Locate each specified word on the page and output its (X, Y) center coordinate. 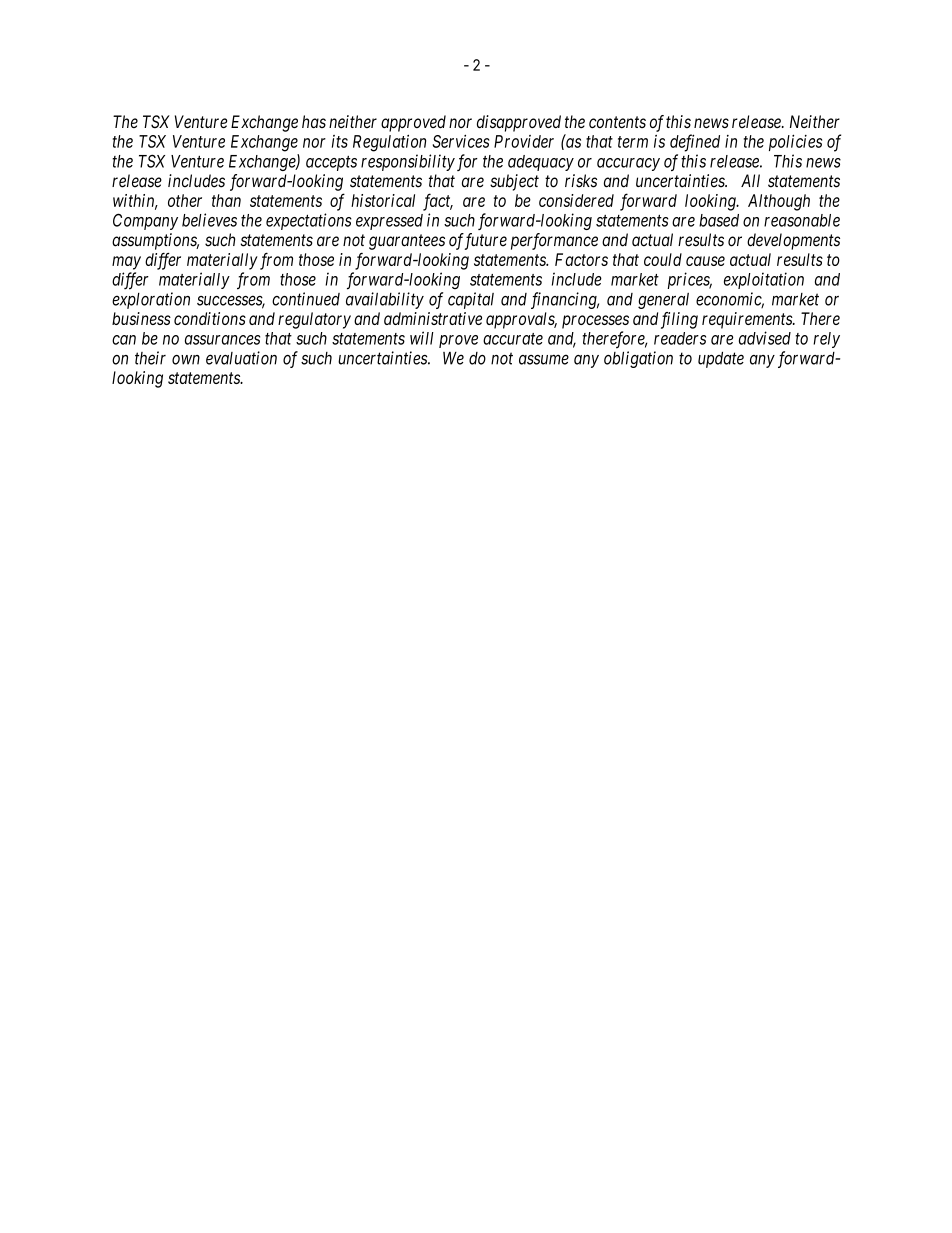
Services (461, 141)
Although (779, 202)
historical (383, 200)
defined (695, 143)
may (126, 263)
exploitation (764, 280)
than (226, 200)
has (314, 121)
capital (471, 300)
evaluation (241, 358)
